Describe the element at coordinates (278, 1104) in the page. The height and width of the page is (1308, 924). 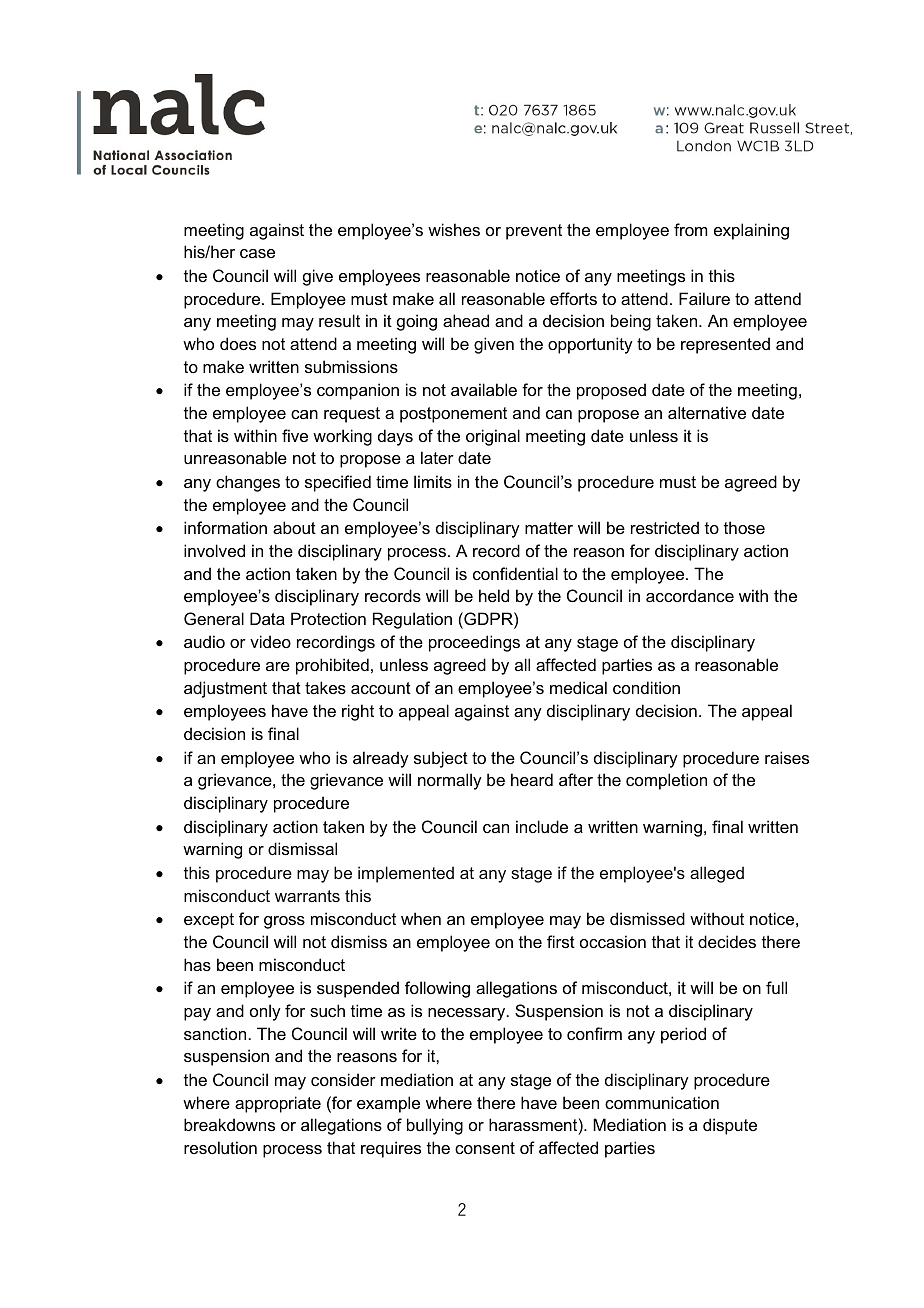
I see `appropriate` at that location.
